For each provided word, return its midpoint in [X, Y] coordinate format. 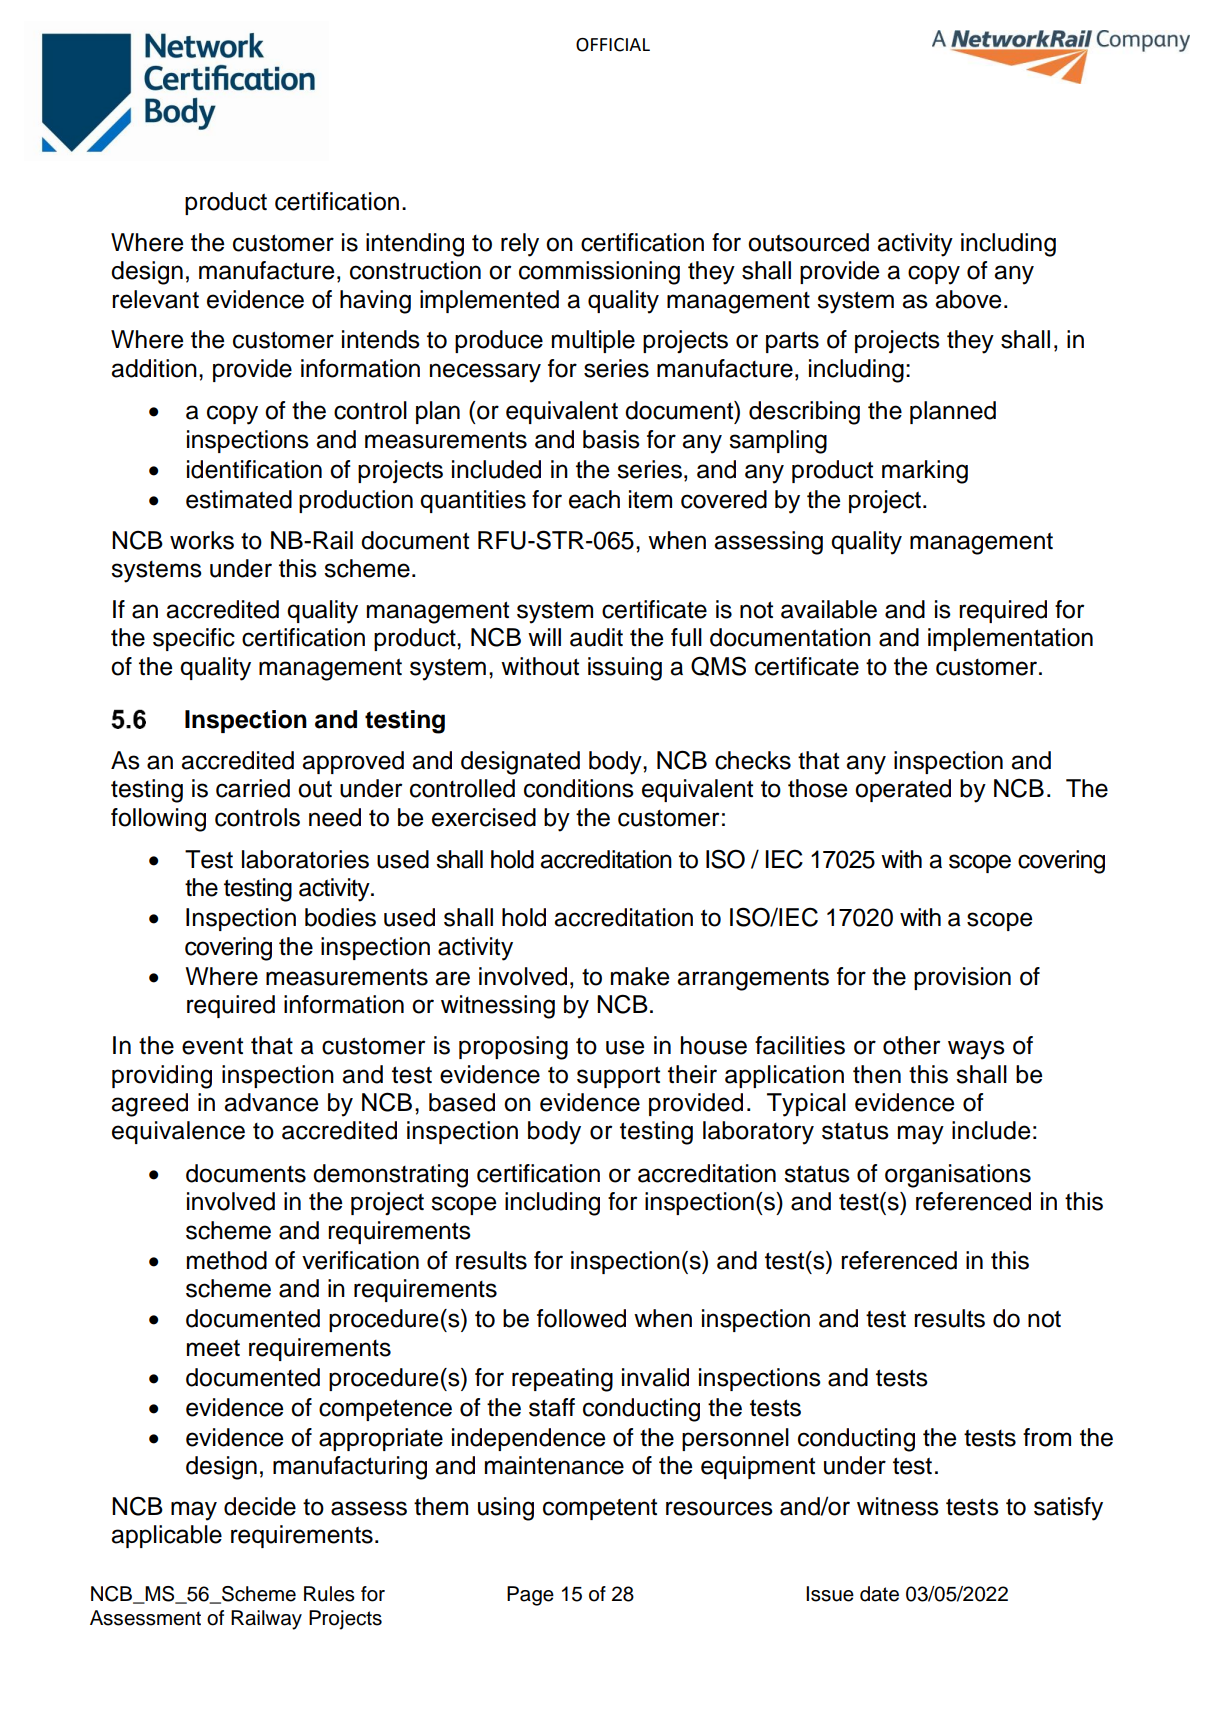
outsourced [808, 242]
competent [600, 1509]
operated [903, 790]
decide [260, 1506]
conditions [579, 788]
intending [415, 245]
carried [253, 788]
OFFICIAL [613, 45]
